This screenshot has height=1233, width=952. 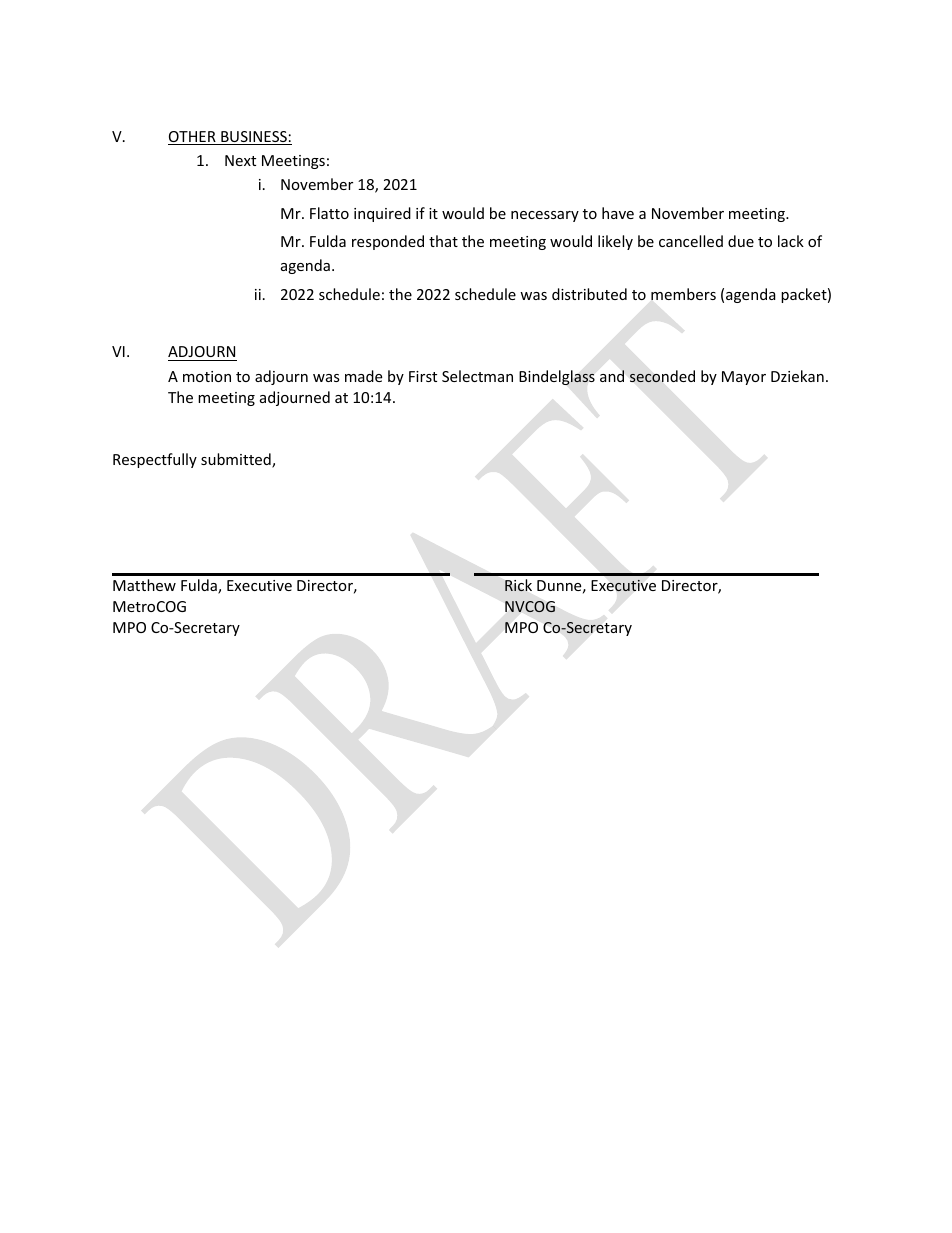 What do you see at coordinates (744, 378) in the screenshot?
I see `Mayor` at bounding box center [744, 378].
